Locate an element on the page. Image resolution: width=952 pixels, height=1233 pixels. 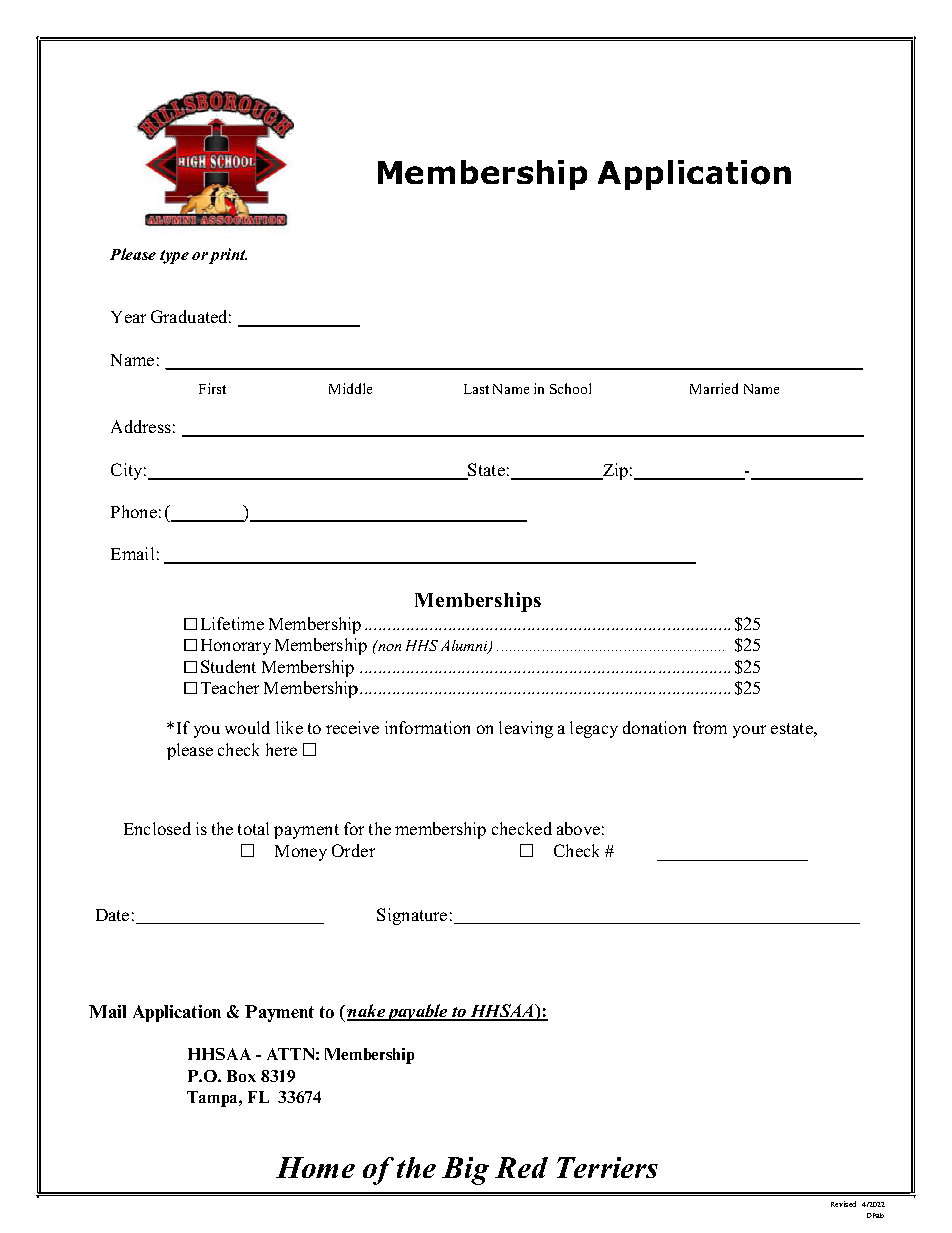
Lifetime is located at coordinates (232, 623).
